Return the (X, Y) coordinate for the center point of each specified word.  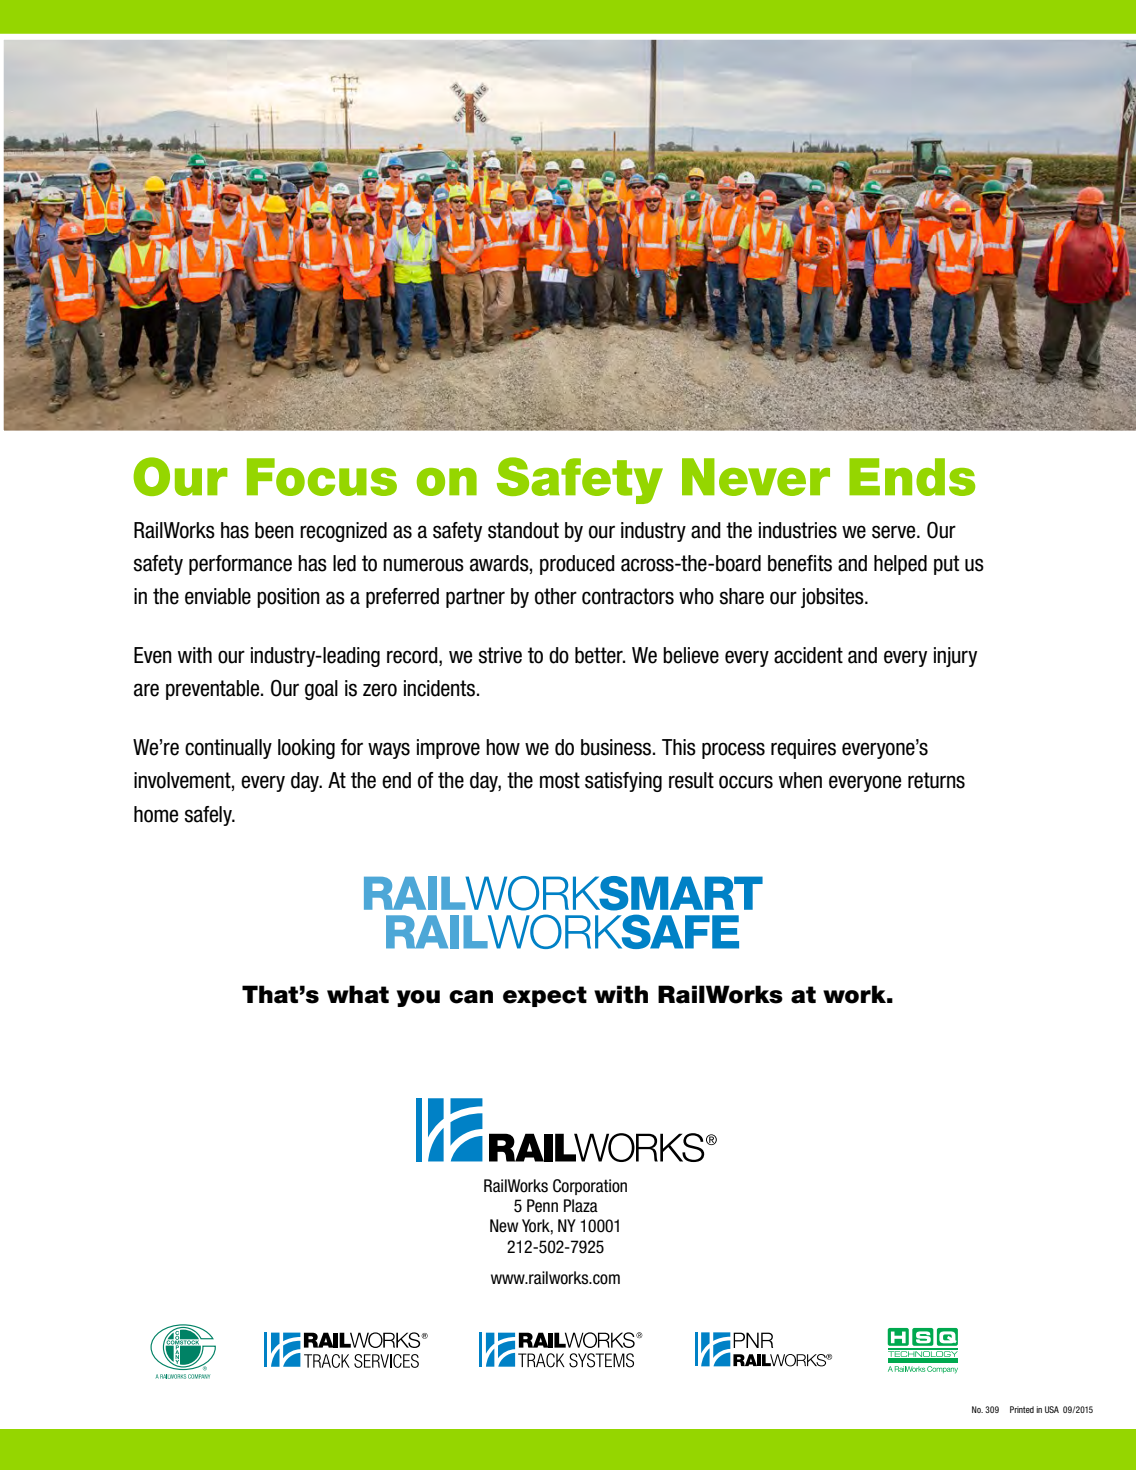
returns (936, 780)
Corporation (590, 1187)
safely (209, 816)
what (358, 994)
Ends (912, 477)
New (504, 1226)
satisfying (623, 782)
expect (545, 996)
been (274, 530)
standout (523, 530)
